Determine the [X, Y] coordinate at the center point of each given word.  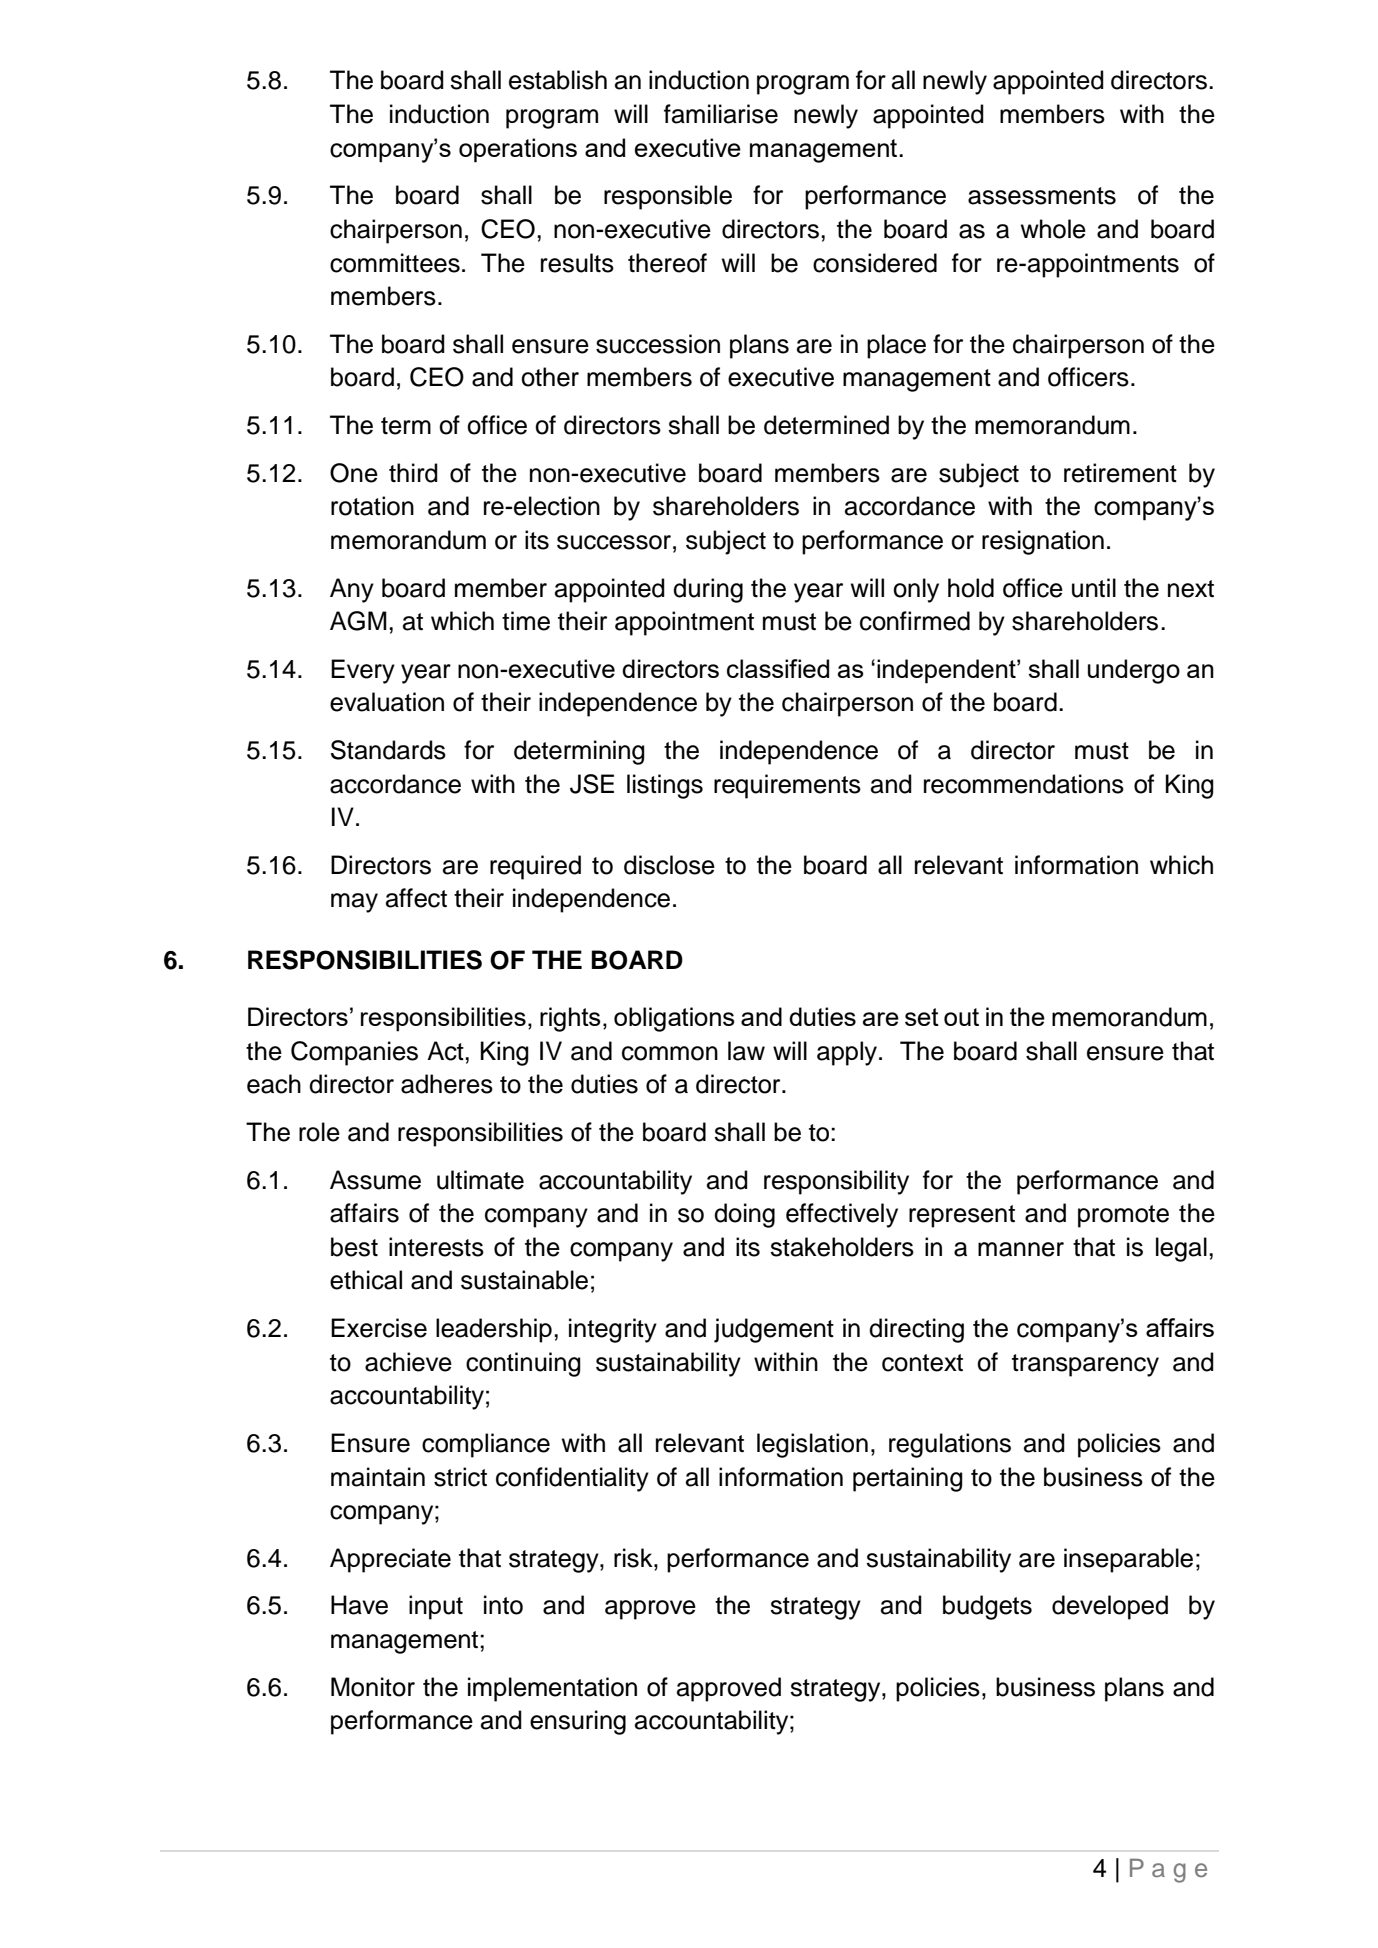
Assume [375, 1180]
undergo [1134, 671]
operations [518, 150]
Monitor [373, 1687]
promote [1123, 1216]
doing [744, 1215]
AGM [358, 621]
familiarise [721, 114]
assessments [1042, 196]
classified [778, 668]
